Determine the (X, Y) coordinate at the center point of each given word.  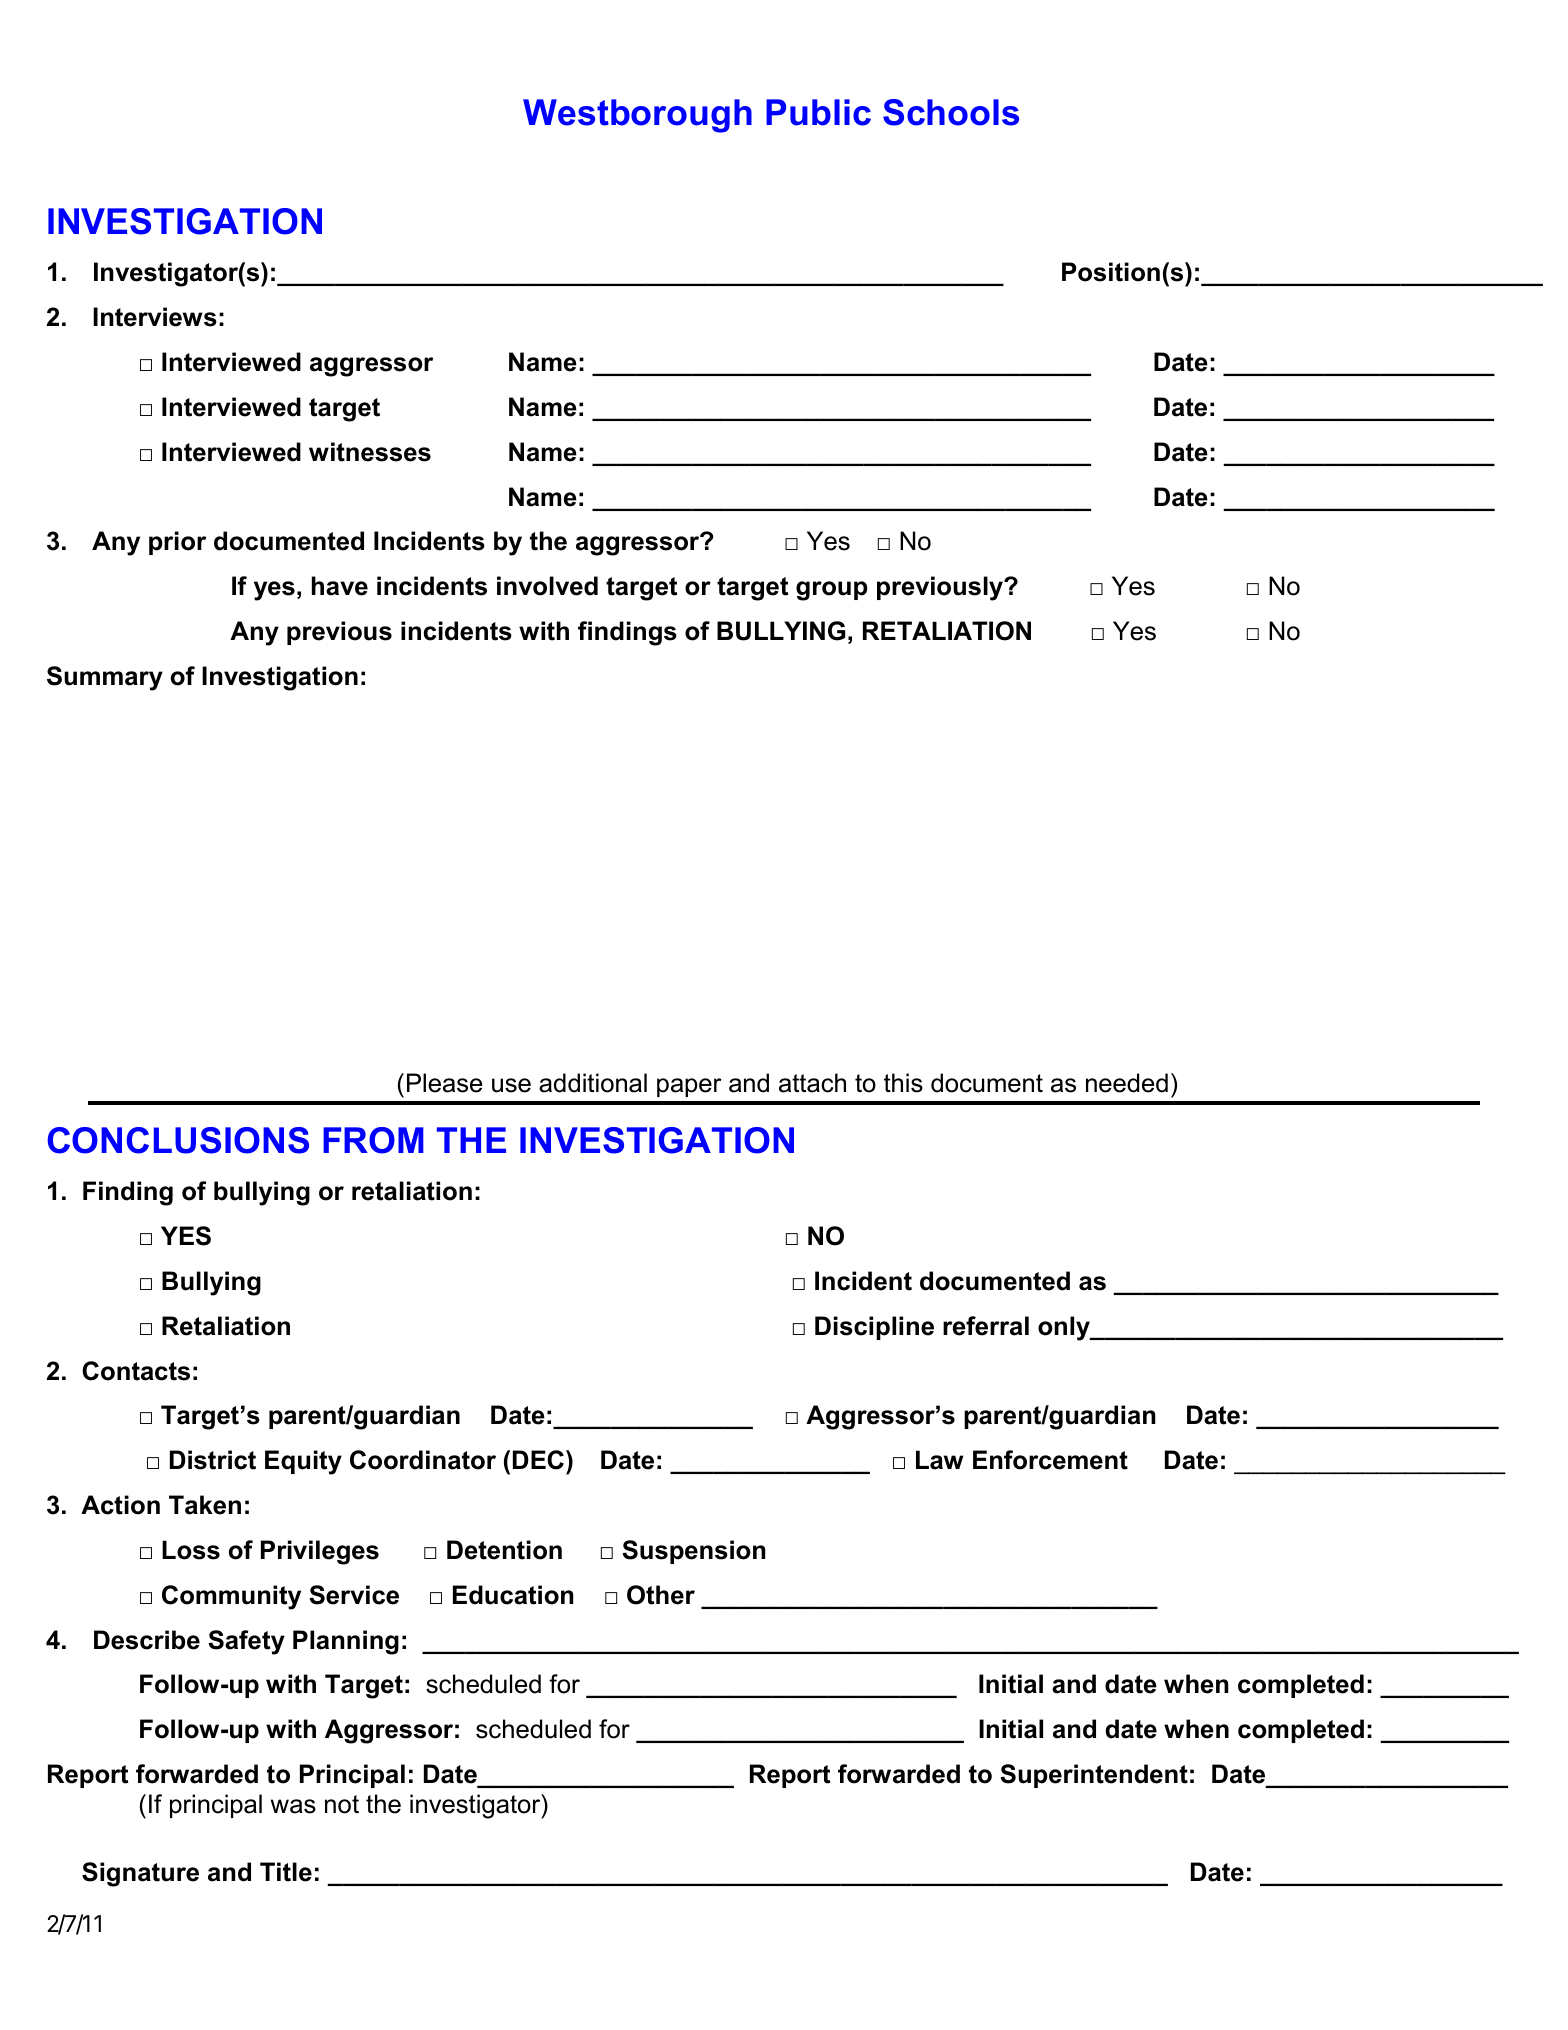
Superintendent (1094, 1776)
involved (547, 586)
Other (661, 1595)
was (293, 1806)
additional (593, 1083)
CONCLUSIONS (178, 1140)
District (213, 1460)
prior (177, 543)
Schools (951, 112)
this (903, 1083)
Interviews (155, 317)
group (832, 591)
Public (818, 112)
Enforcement (1050, 1460)
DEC (538, 1460)
